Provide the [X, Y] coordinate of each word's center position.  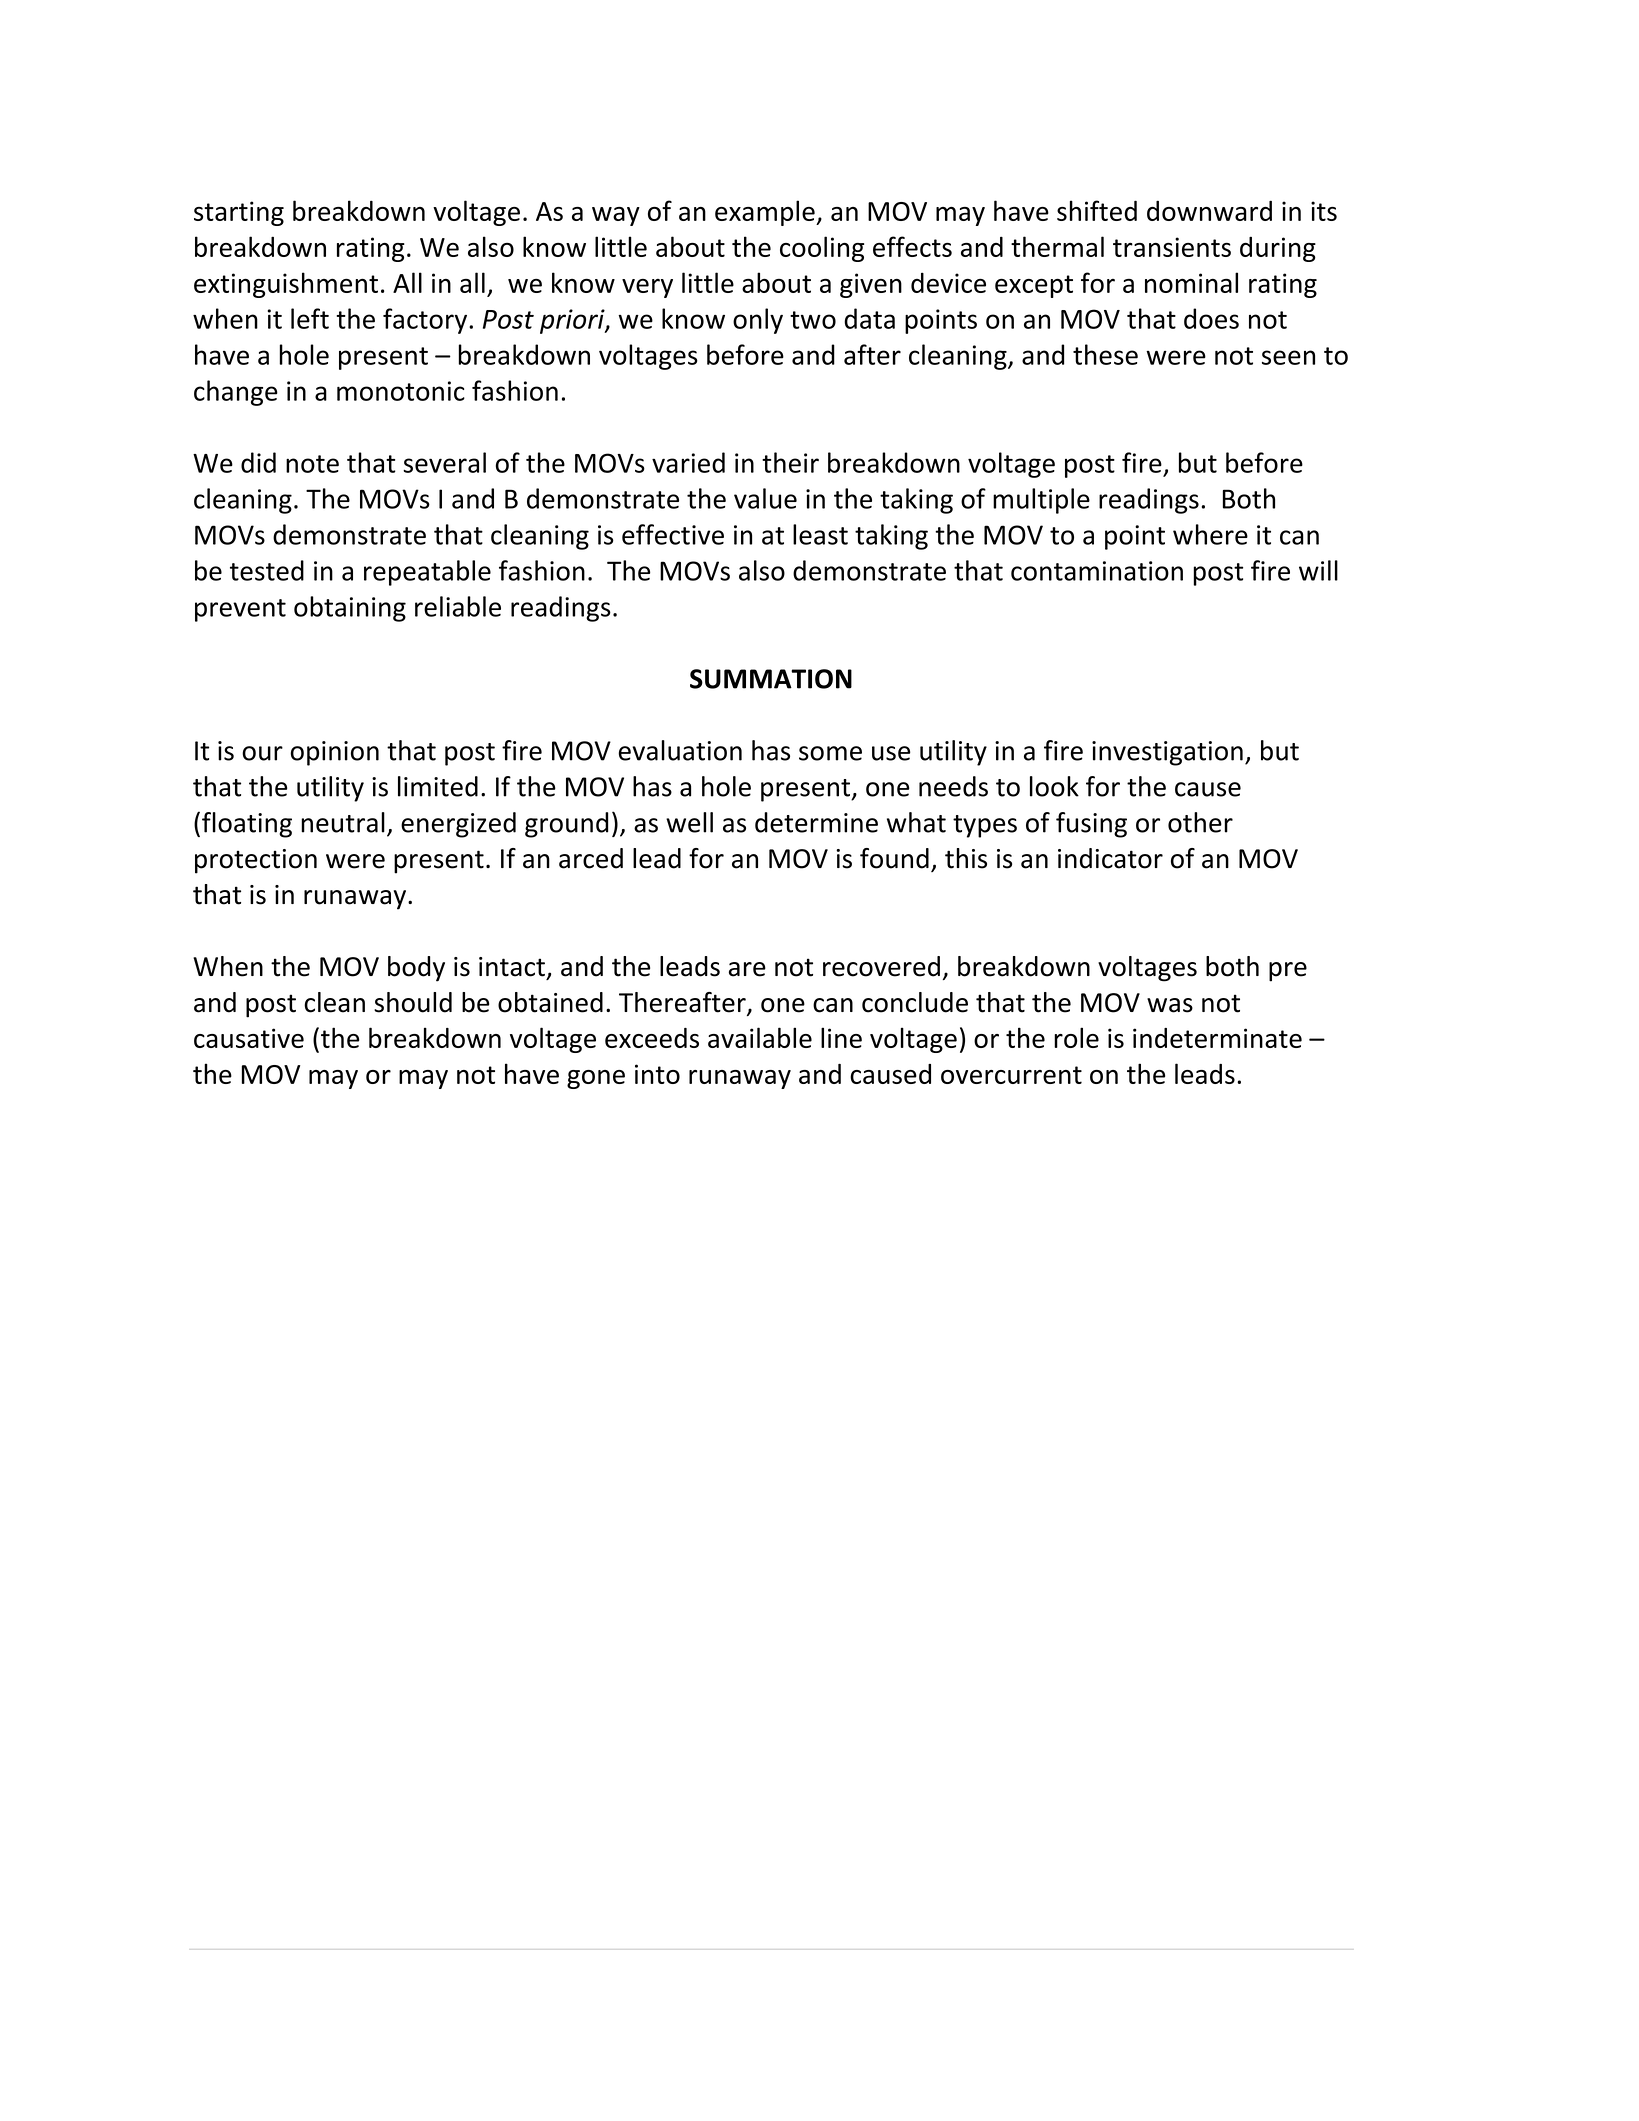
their [790, 462]
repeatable [427, 573]
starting [239, 213]
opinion [334, 753]
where [1210, 534]
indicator [1110, 858]
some [830, 753]
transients [1172, 247]
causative [249, 1038]
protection [256, 861]
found [894, 858]
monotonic [401, 391]
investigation [1167, 753]
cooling [822, 249]
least [820, 534]
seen [1288, 357]
